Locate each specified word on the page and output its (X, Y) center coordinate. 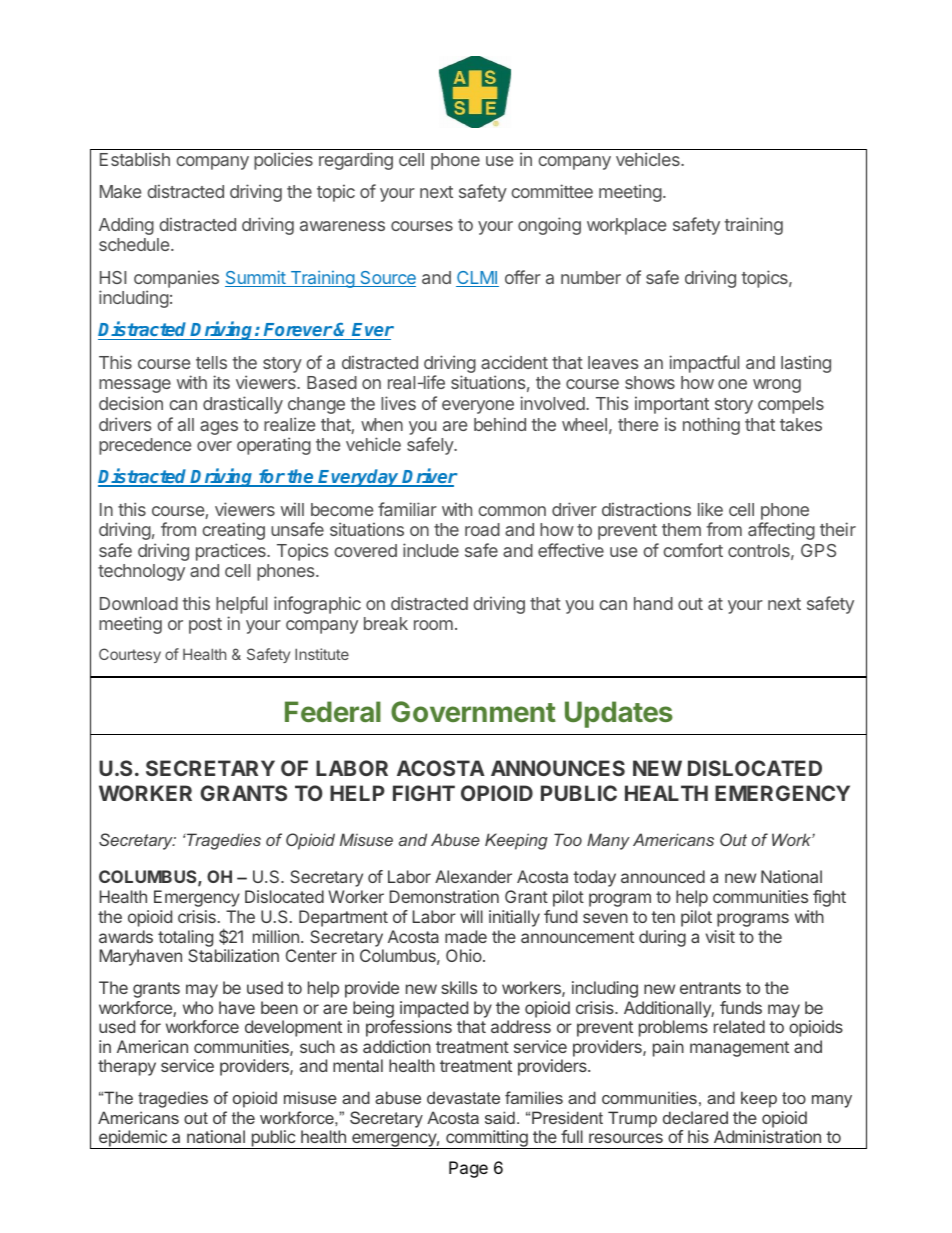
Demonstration (444, 896)
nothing (711, 426)
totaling (185, 938)
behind (500, 424)
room (433, 625)
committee (552, 191)
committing (487, 1139)
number (591, 277)
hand (653, 603)
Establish (135, 159)
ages (219, 428)
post (205, 626)
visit (720, 936)
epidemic (133, 1139)
